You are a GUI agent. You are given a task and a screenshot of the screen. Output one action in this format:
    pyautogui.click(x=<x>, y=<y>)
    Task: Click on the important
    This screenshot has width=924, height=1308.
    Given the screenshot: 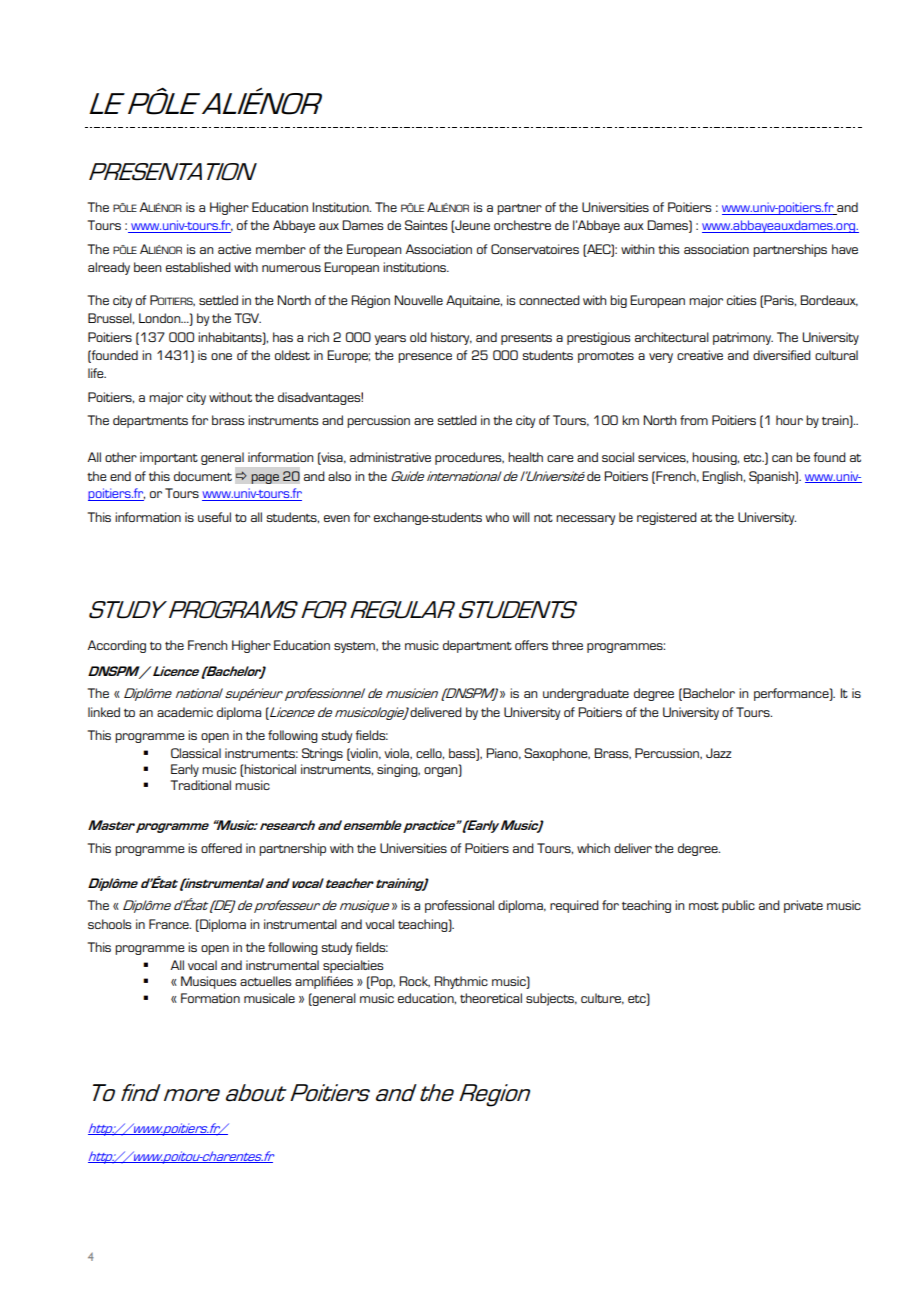 What is the action you would take?
    pyautogui.click(x=169, y=458)
